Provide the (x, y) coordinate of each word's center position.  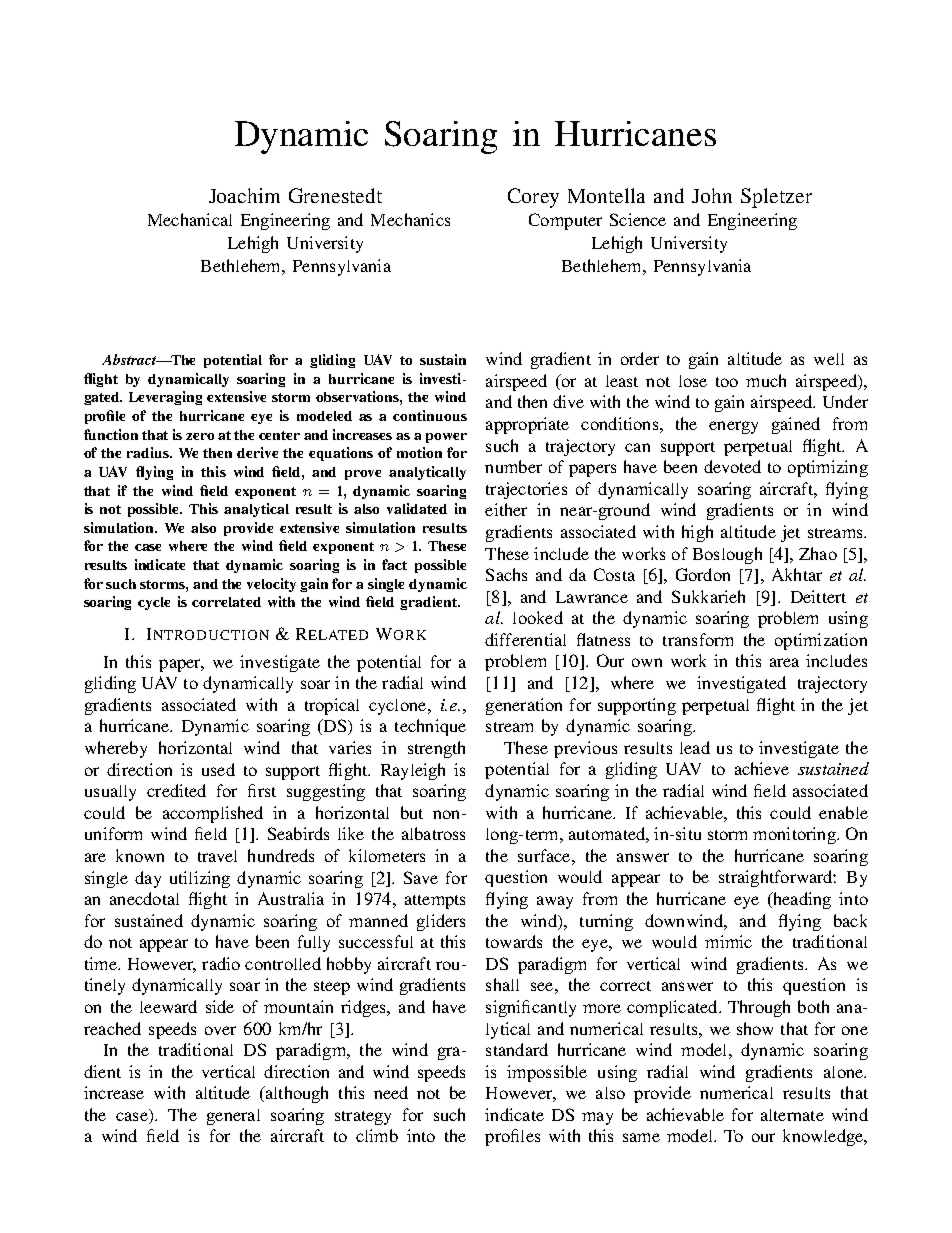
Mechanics (410, 219)
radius (149, 452)
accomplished (213, 814)
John (712, 195)
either (506, 509)
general (233, 1117)
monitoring (795, 835)
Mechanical (190, 219)
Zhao (818, 553)
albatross (433, 833)
